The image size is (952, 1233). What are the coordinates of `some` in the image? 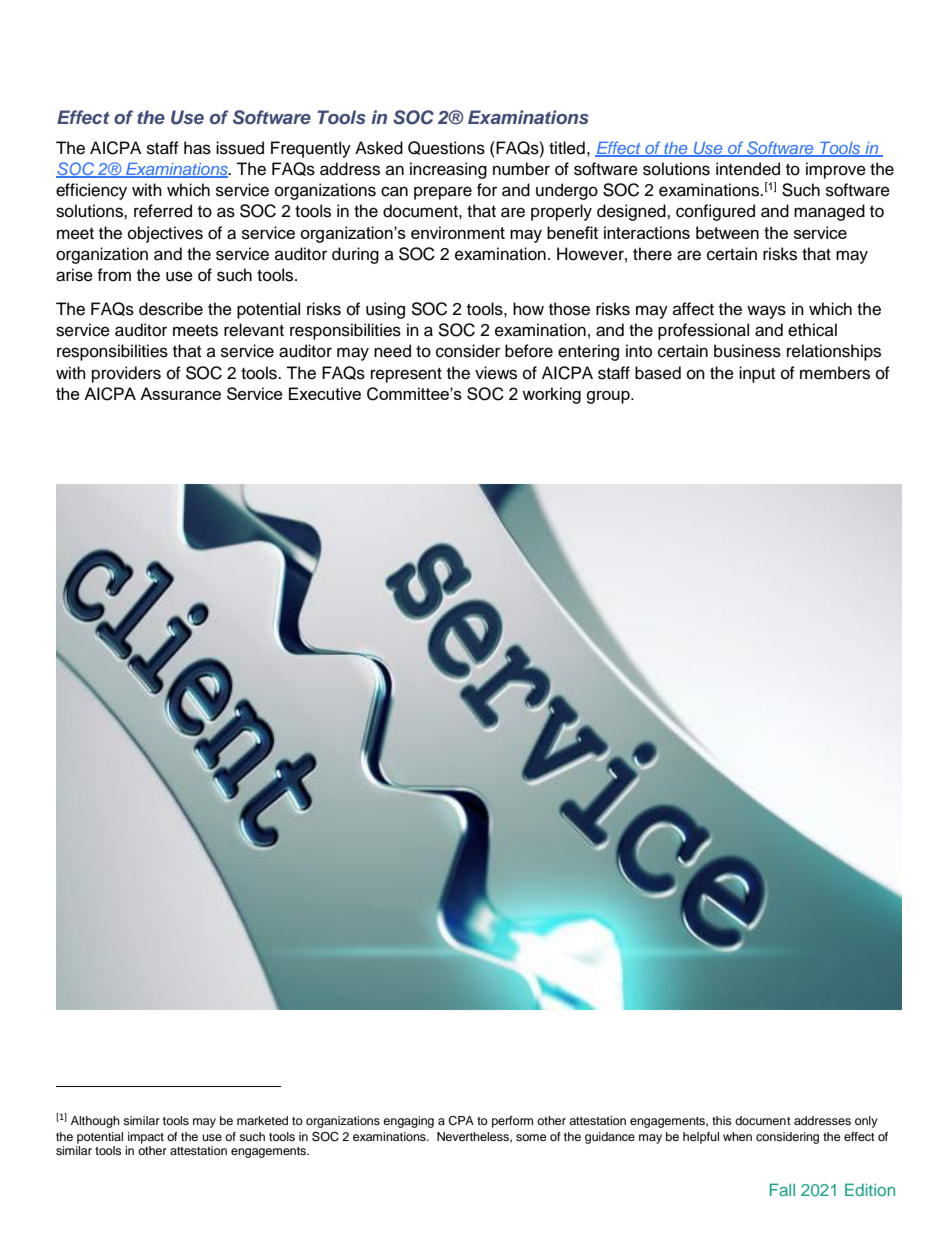 It's located at (531, 1137).
